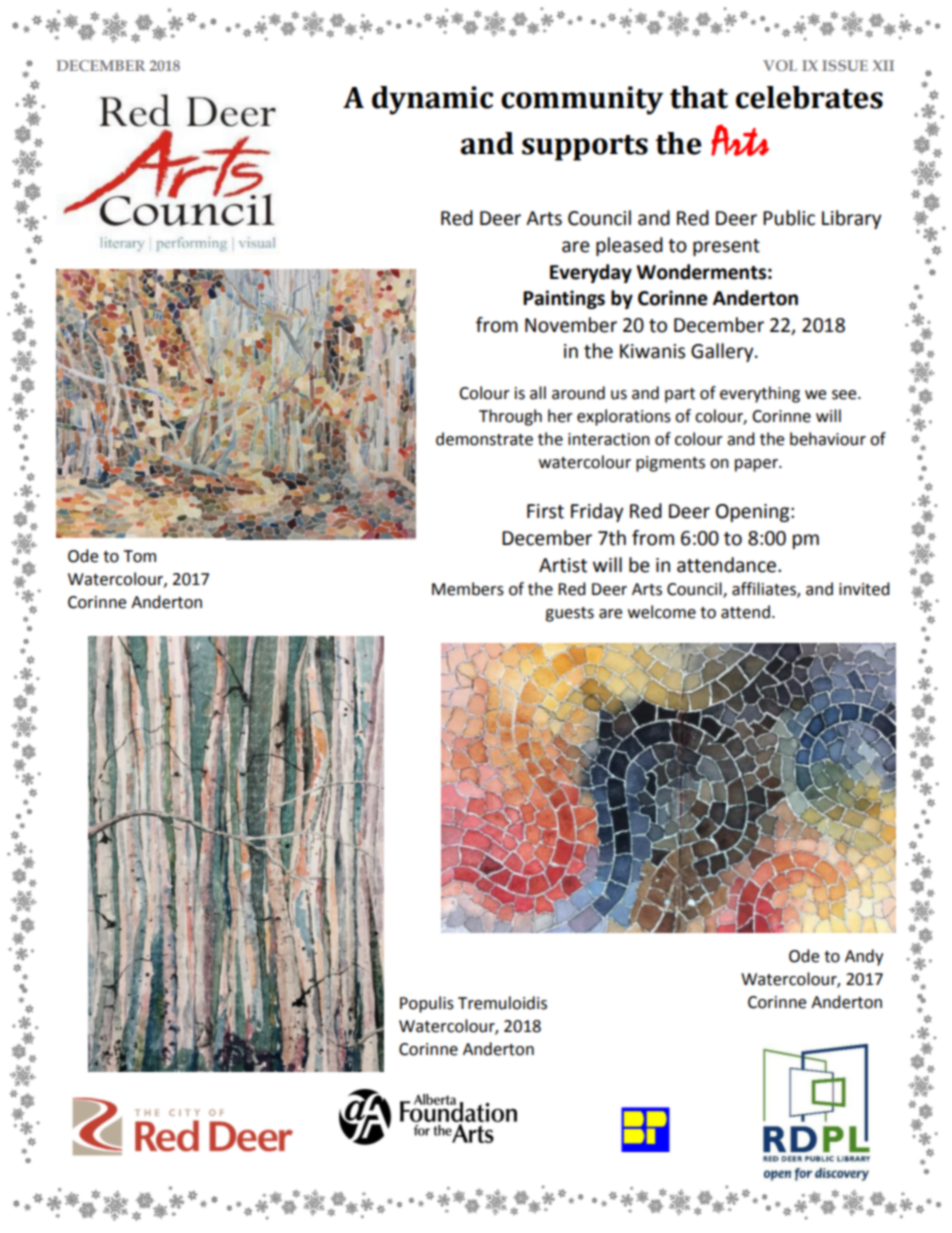  Describe the element at coordinates (468, 589) in the document. I see `Members` at that location.
